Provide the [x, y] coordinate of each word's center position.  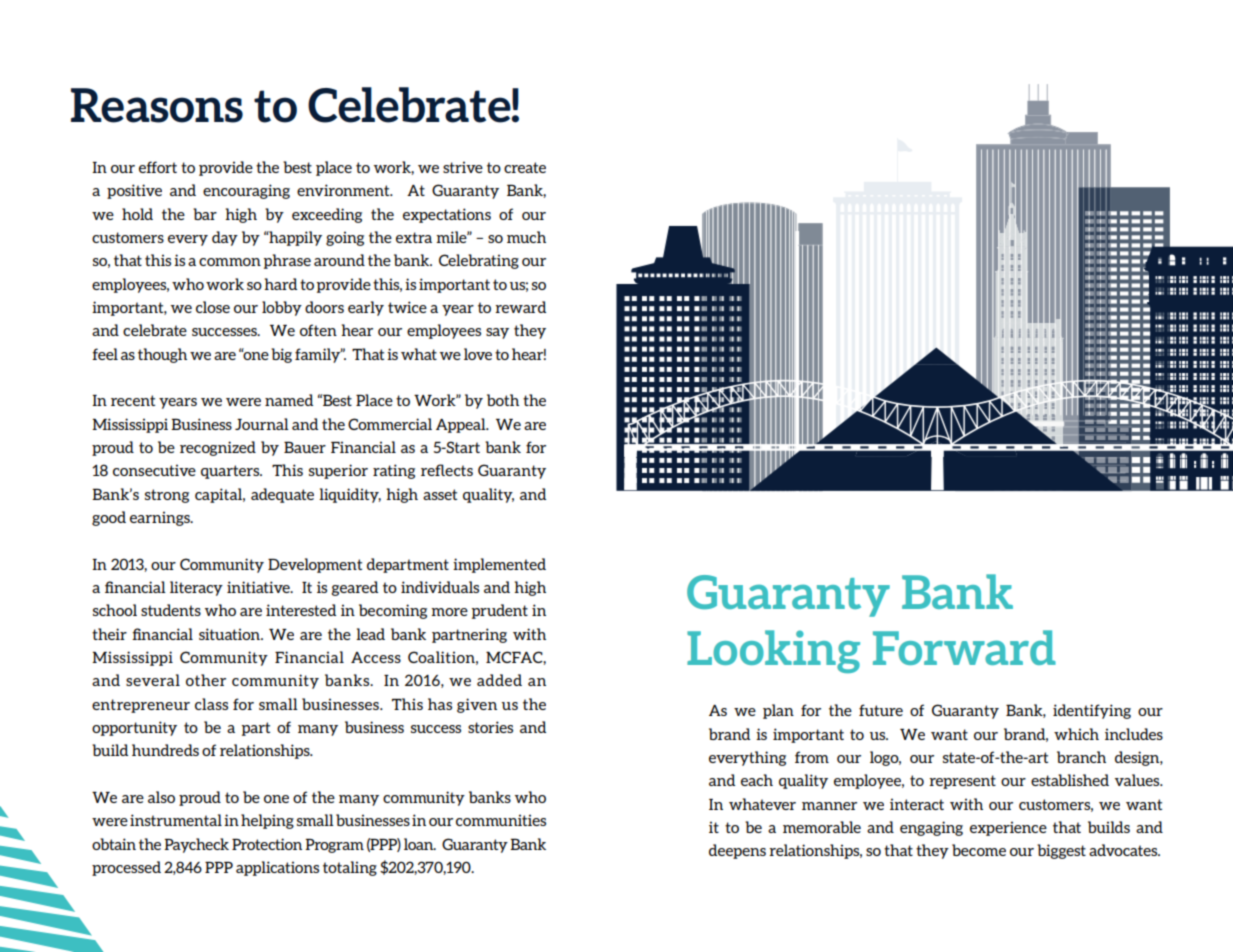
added [499, 680]
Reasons [157, 105]
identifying [1092, 711]
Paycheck [196, 845]
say [497, 333]
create [525, 167]
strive [463, 167]
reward [520, 307]
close [213, 307]
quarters [231, 472]
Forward [964, 647]
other [206, 680]
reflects [447, 470]
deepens [737, 851]
